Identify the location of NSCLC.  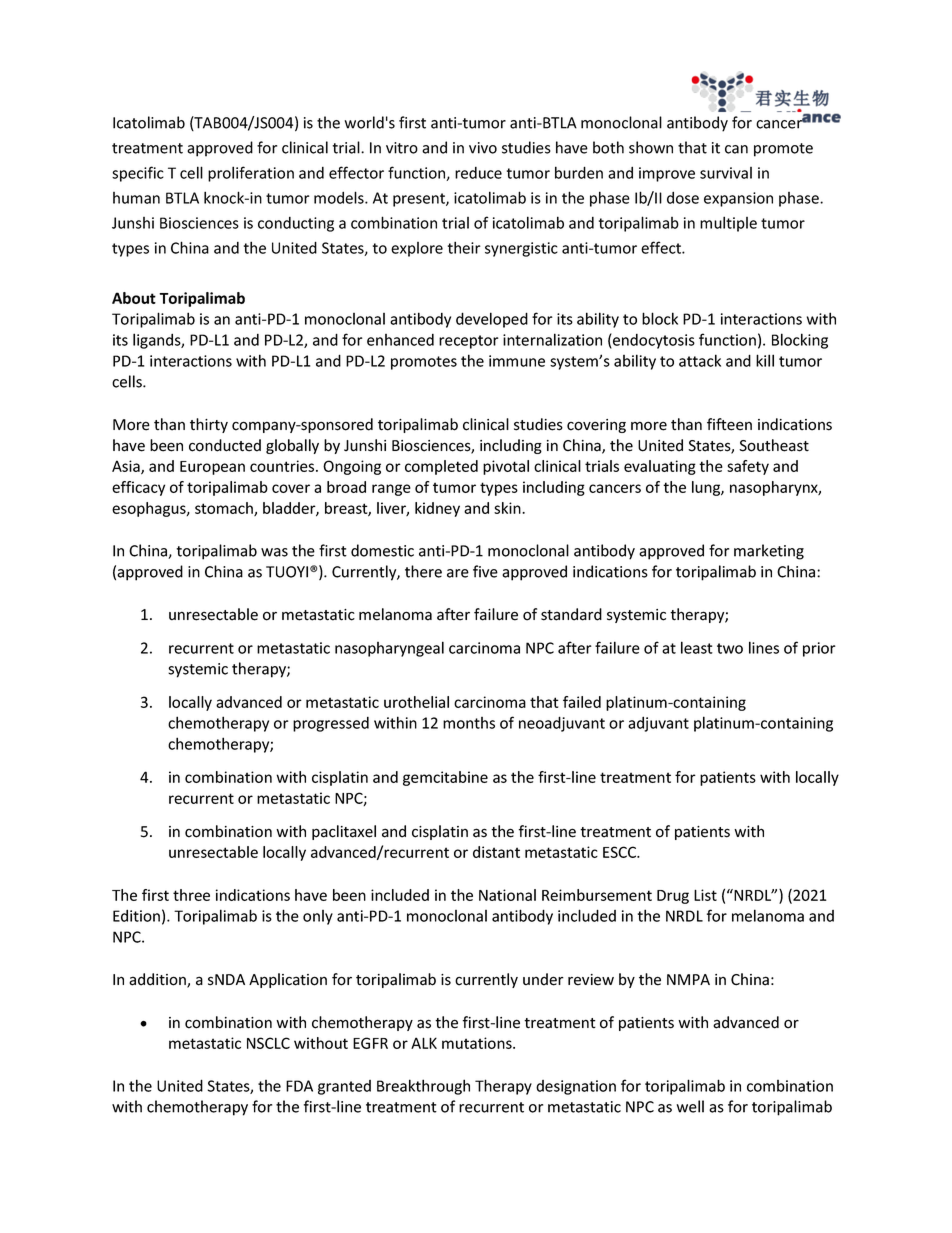
(268, 1043).
